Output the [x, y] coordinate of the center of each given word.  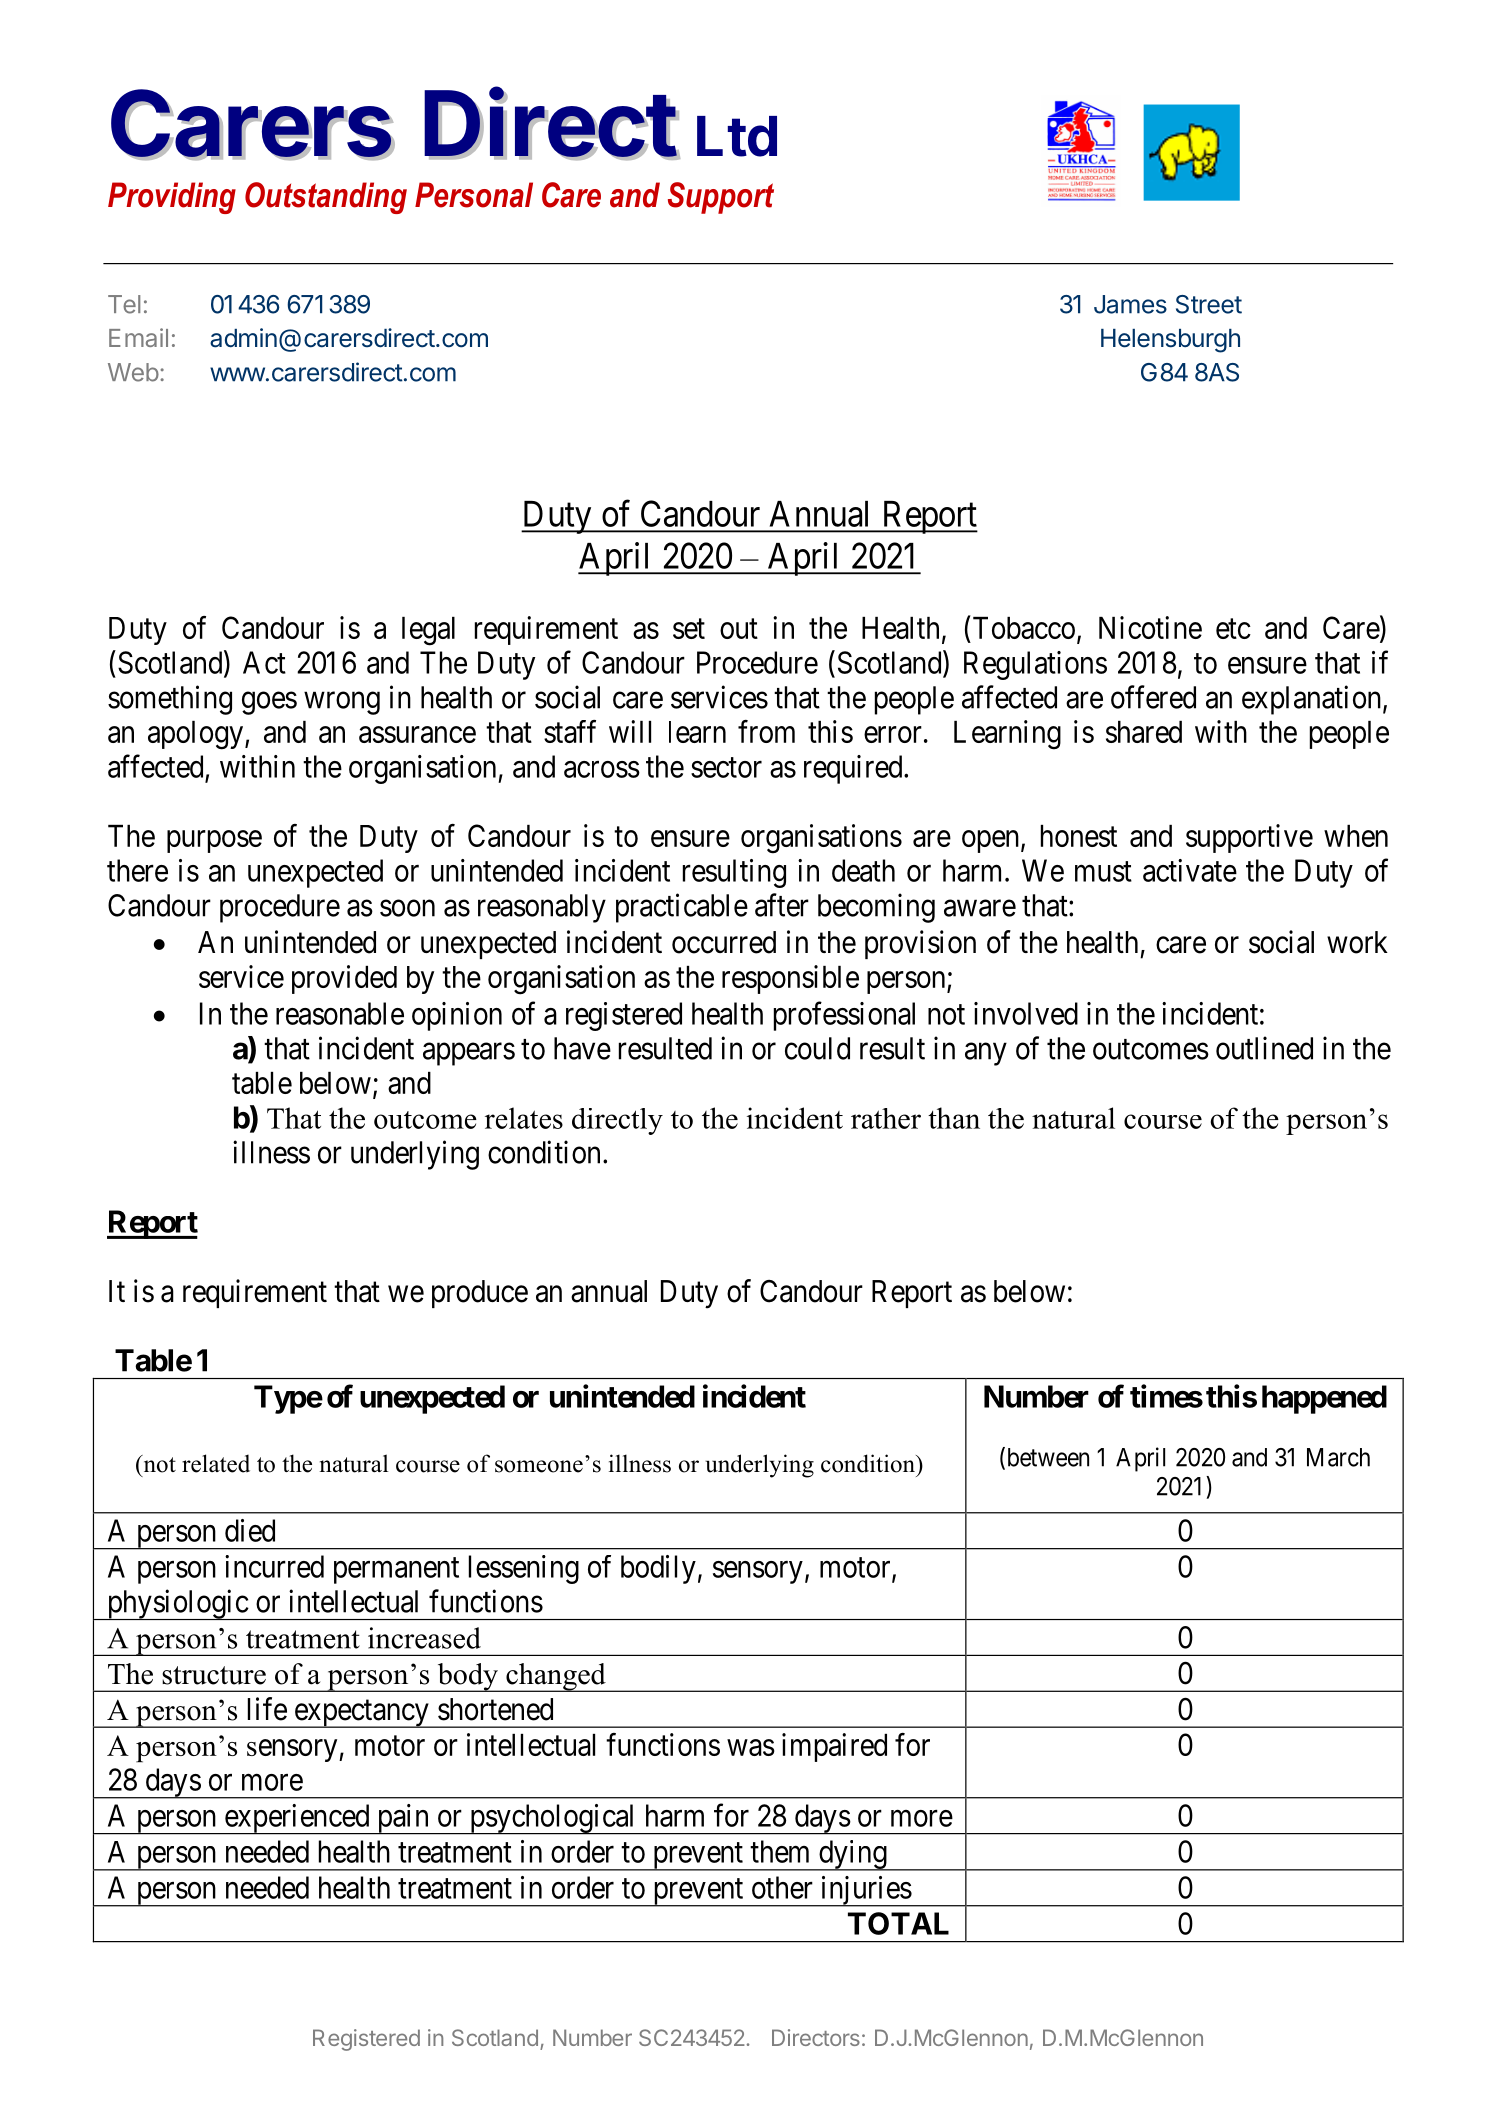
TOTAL [898, 1923]
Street [1209, 304]
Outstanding [326, 198]
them [779, 1851]
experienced [297, 1819]
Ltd [737, 136]
